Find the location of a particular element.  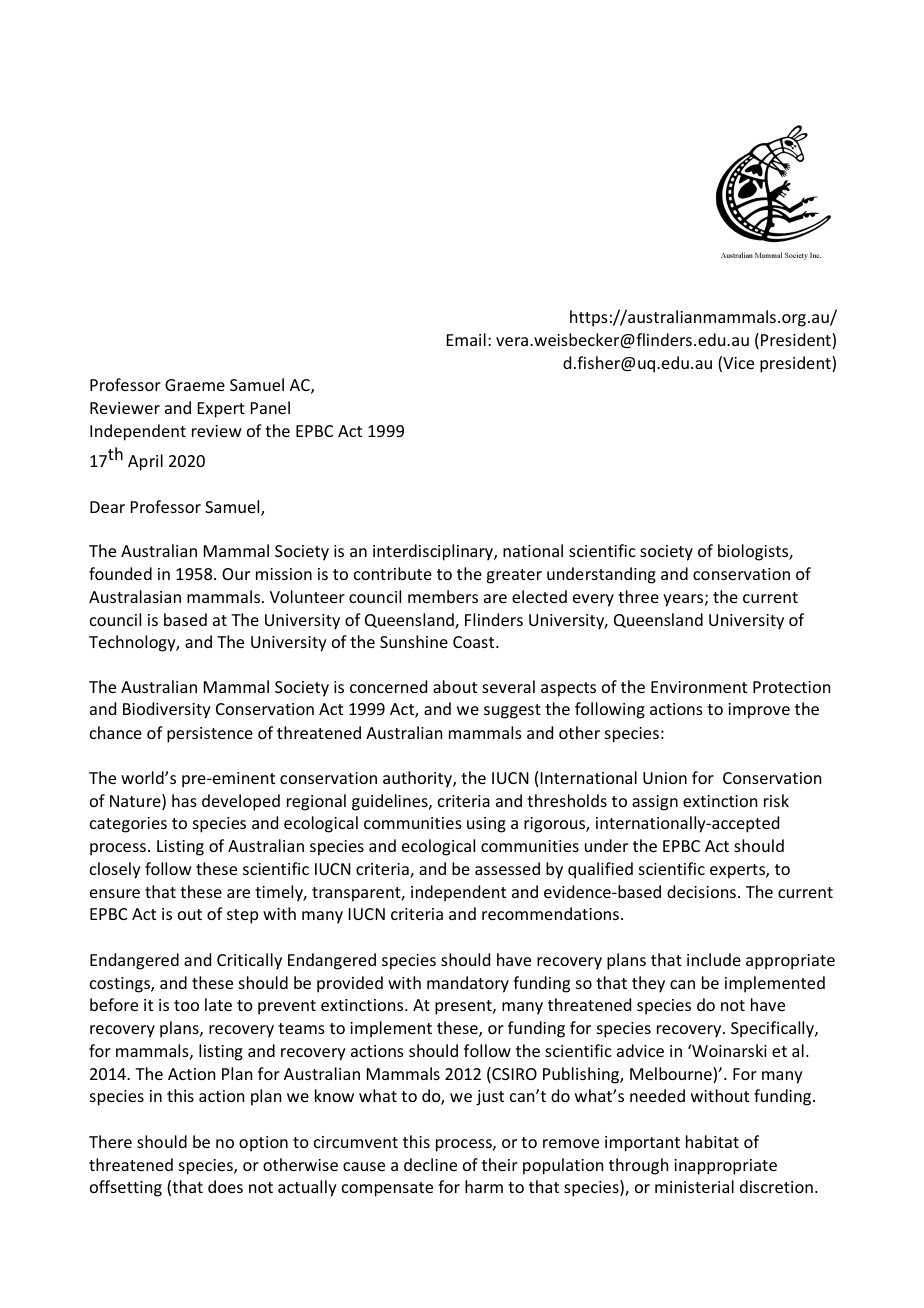

mandatory is located at coordinates (468, 984).
